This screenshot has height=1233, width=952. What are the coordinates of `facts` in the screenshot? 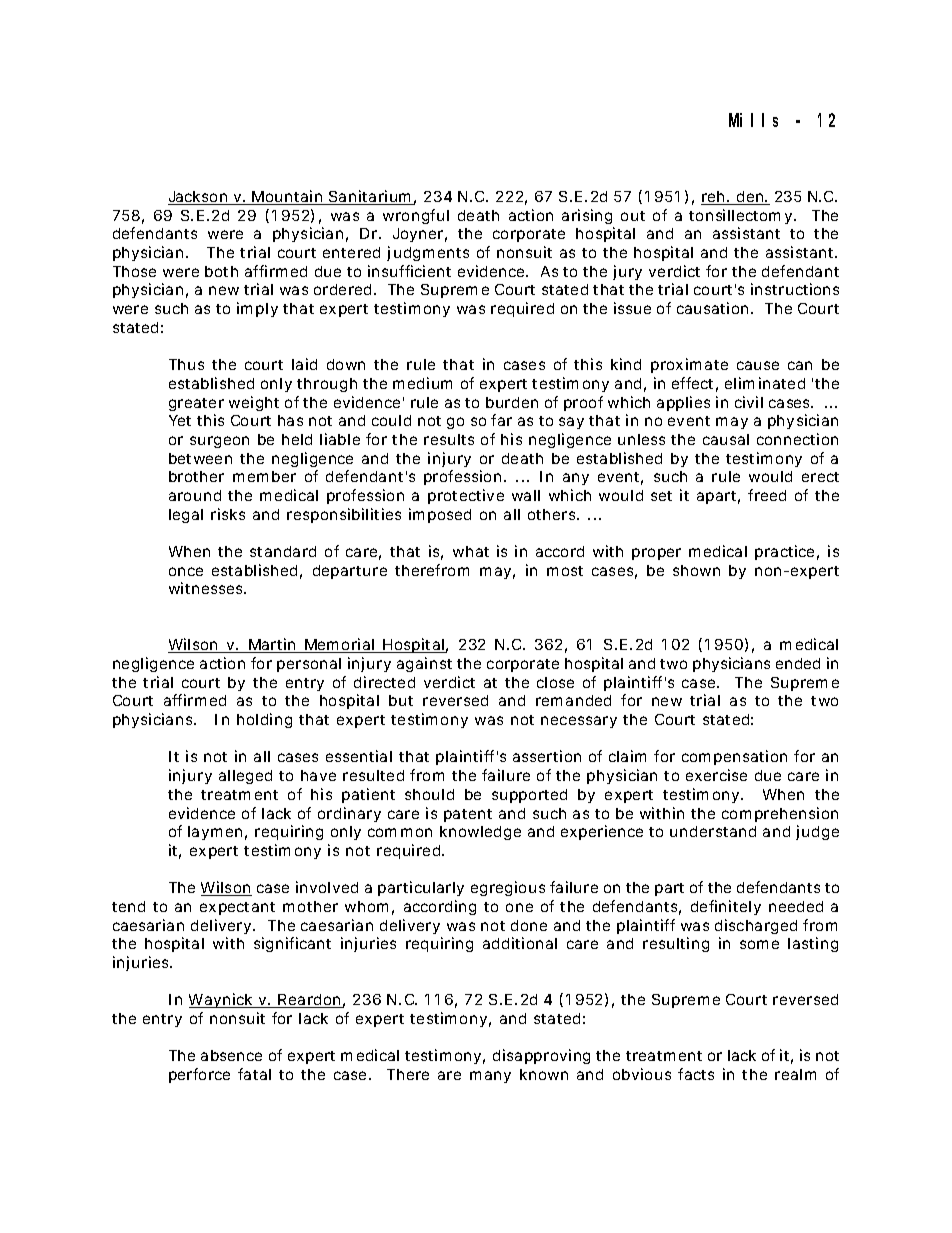 It's located at (696, 1074).
